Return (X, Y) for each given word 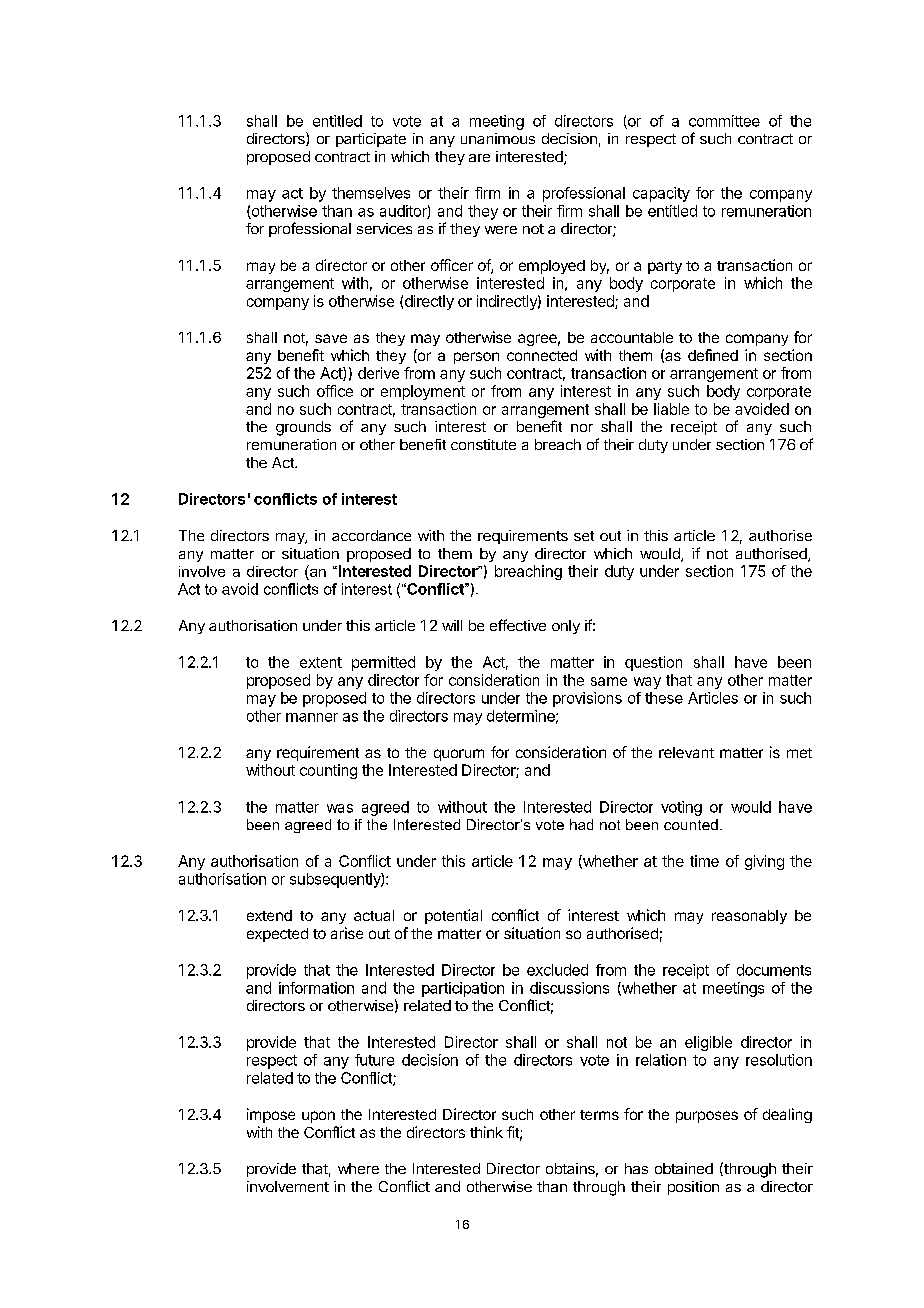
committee (724, 121)
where (358, 1168)
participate (371, 140)
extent (321, 662)
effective (518, 625)
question (653, 663)
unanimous (498, 138)
